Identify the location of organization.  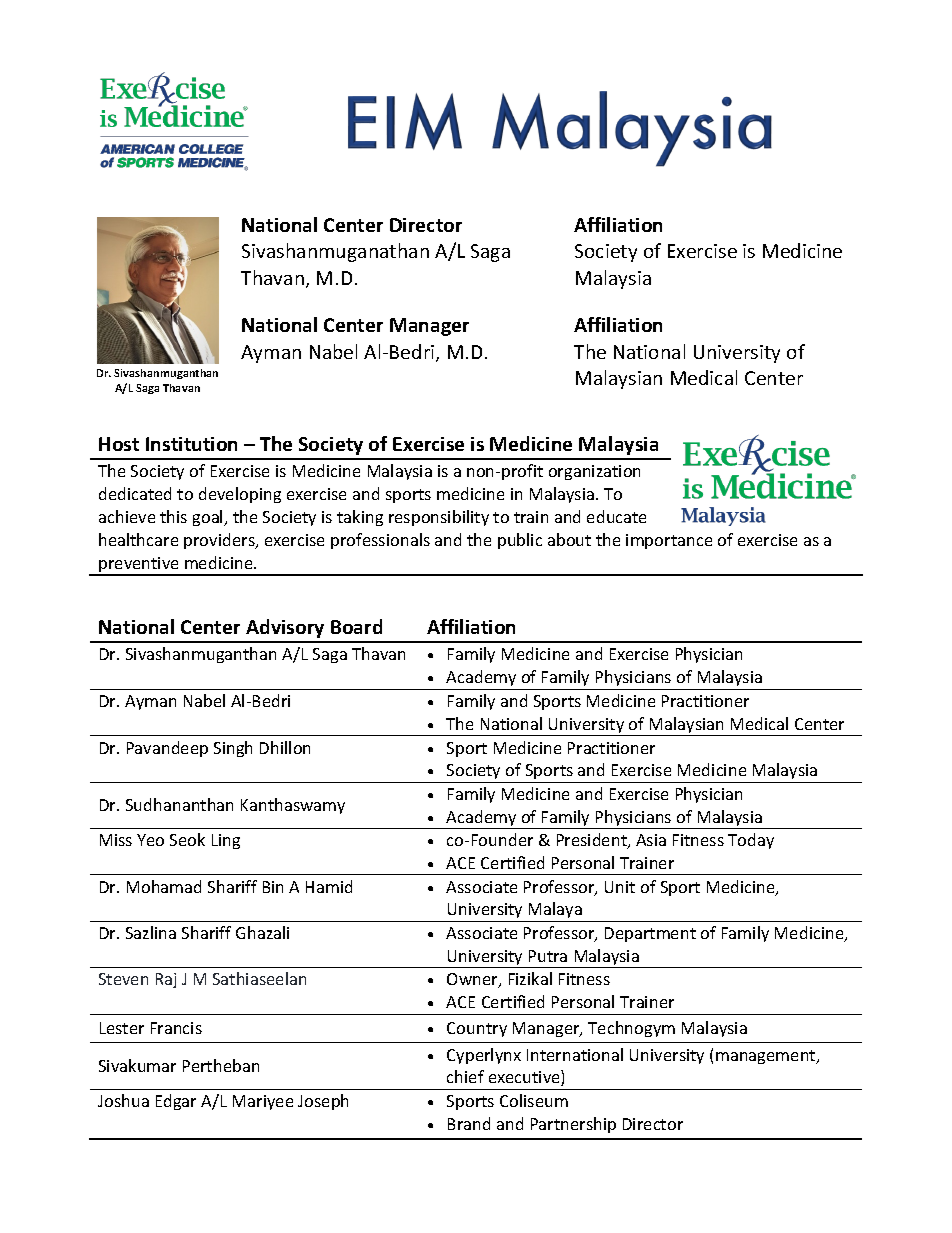
(594, 472).
